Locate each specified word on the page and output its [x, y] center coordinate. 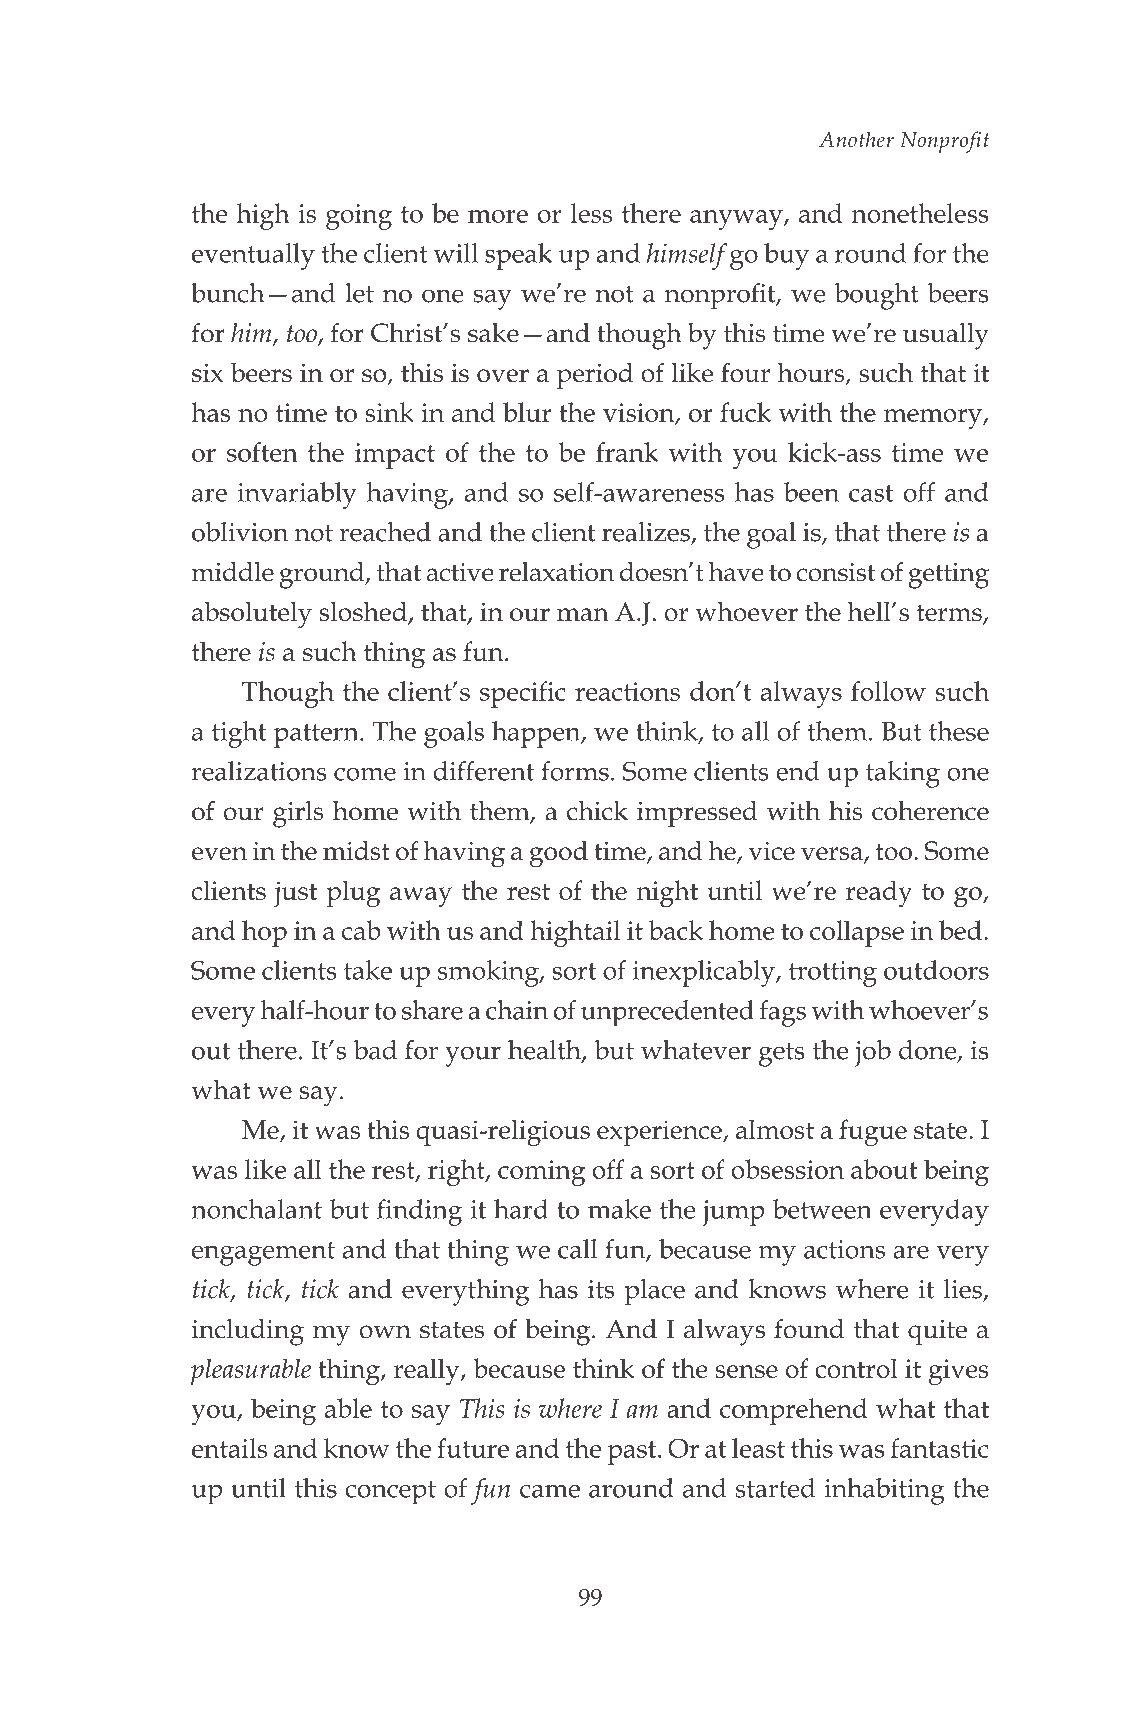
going [359, 217]
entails [229, 1448]
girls [298, 814]
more [498, 216]
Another [856, 139]
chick [597, 811]
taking [903, 774]
